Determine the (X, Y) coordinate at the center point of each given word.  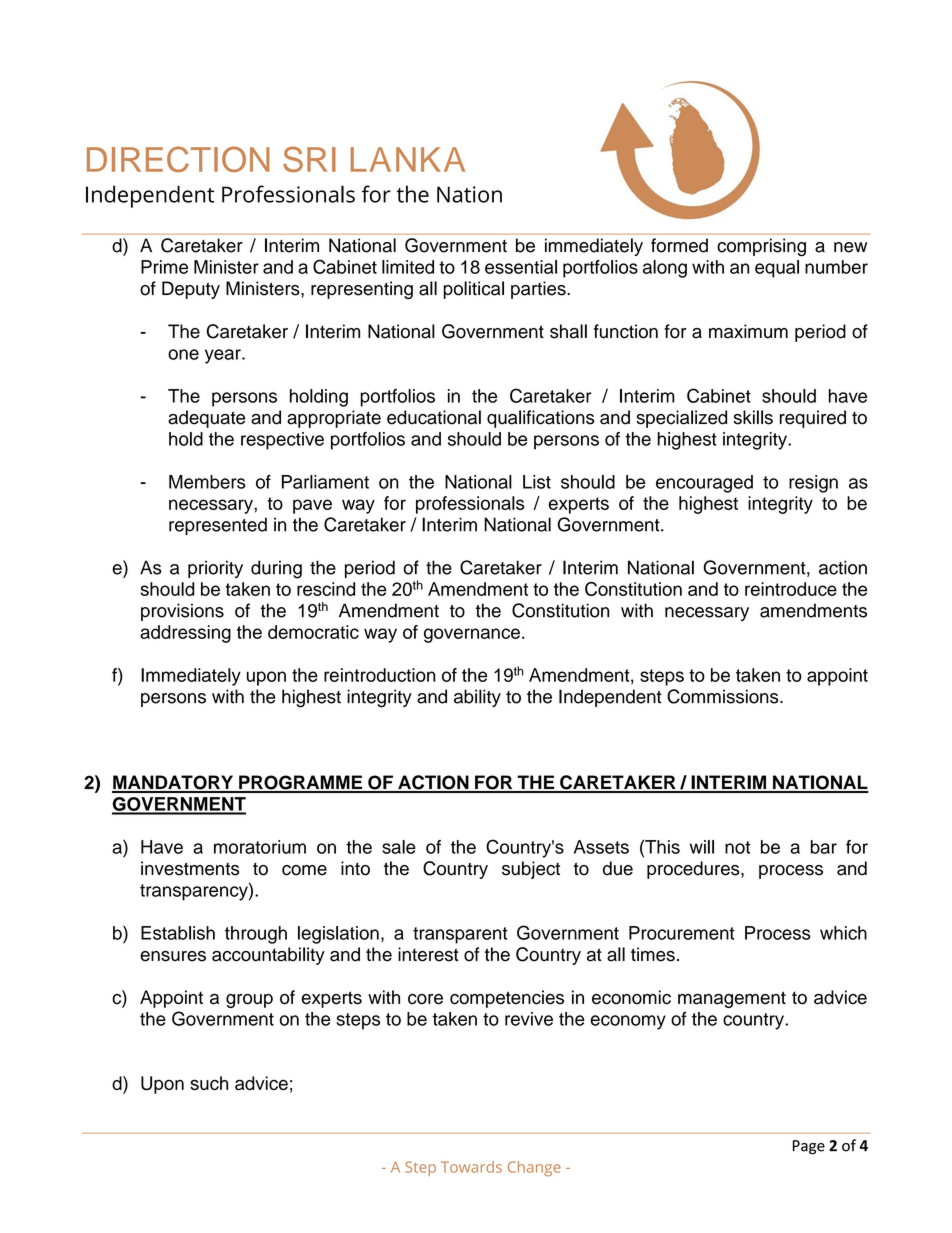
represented (218, 526)
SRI (309, 159)
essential (521, 267)
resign (813, 484)
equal (777, 269)
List (537, 482)
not (737, 847)
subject (531, 870)
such (209, 1083)
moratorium (260, 847)
